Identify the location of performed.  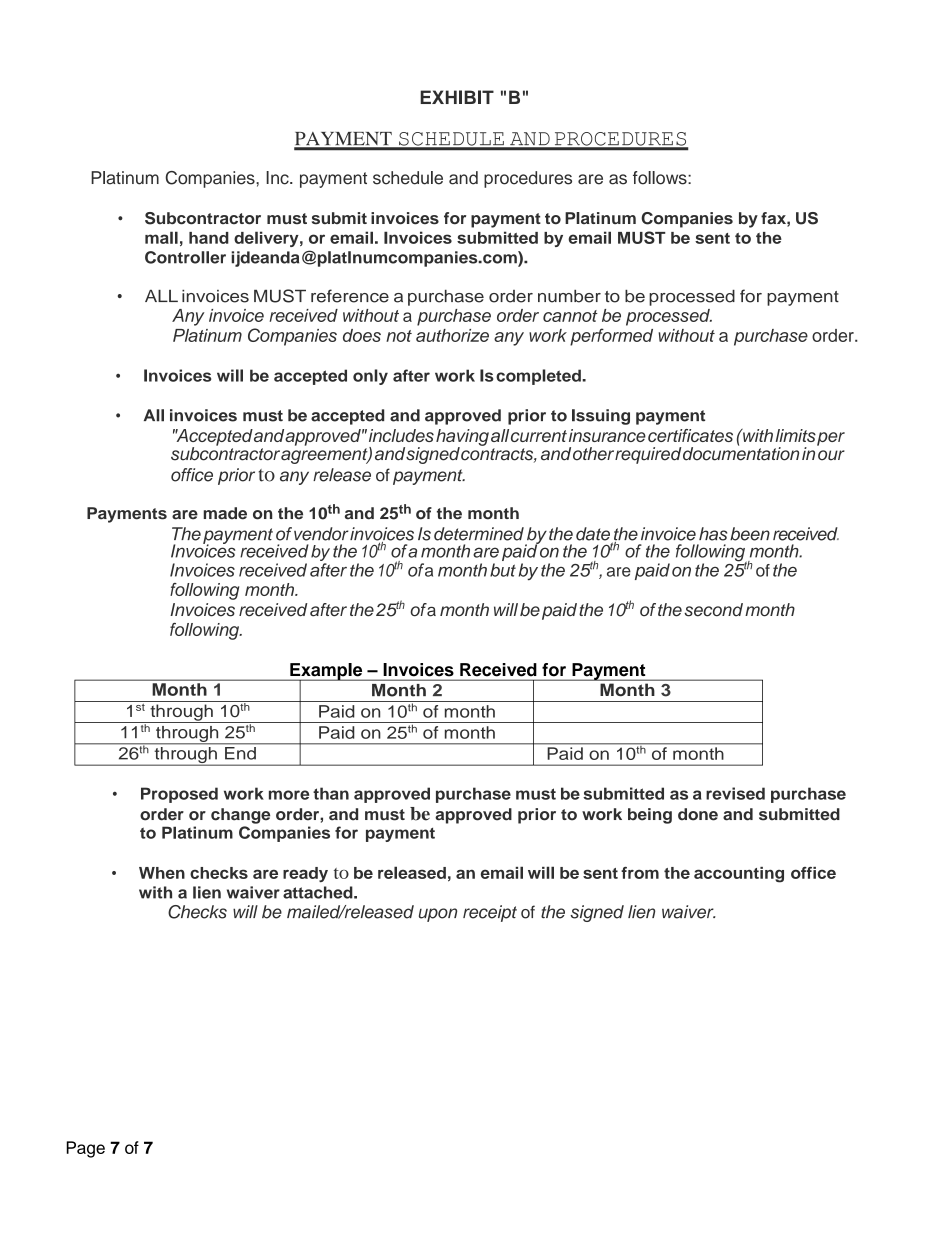
(611, 337).
